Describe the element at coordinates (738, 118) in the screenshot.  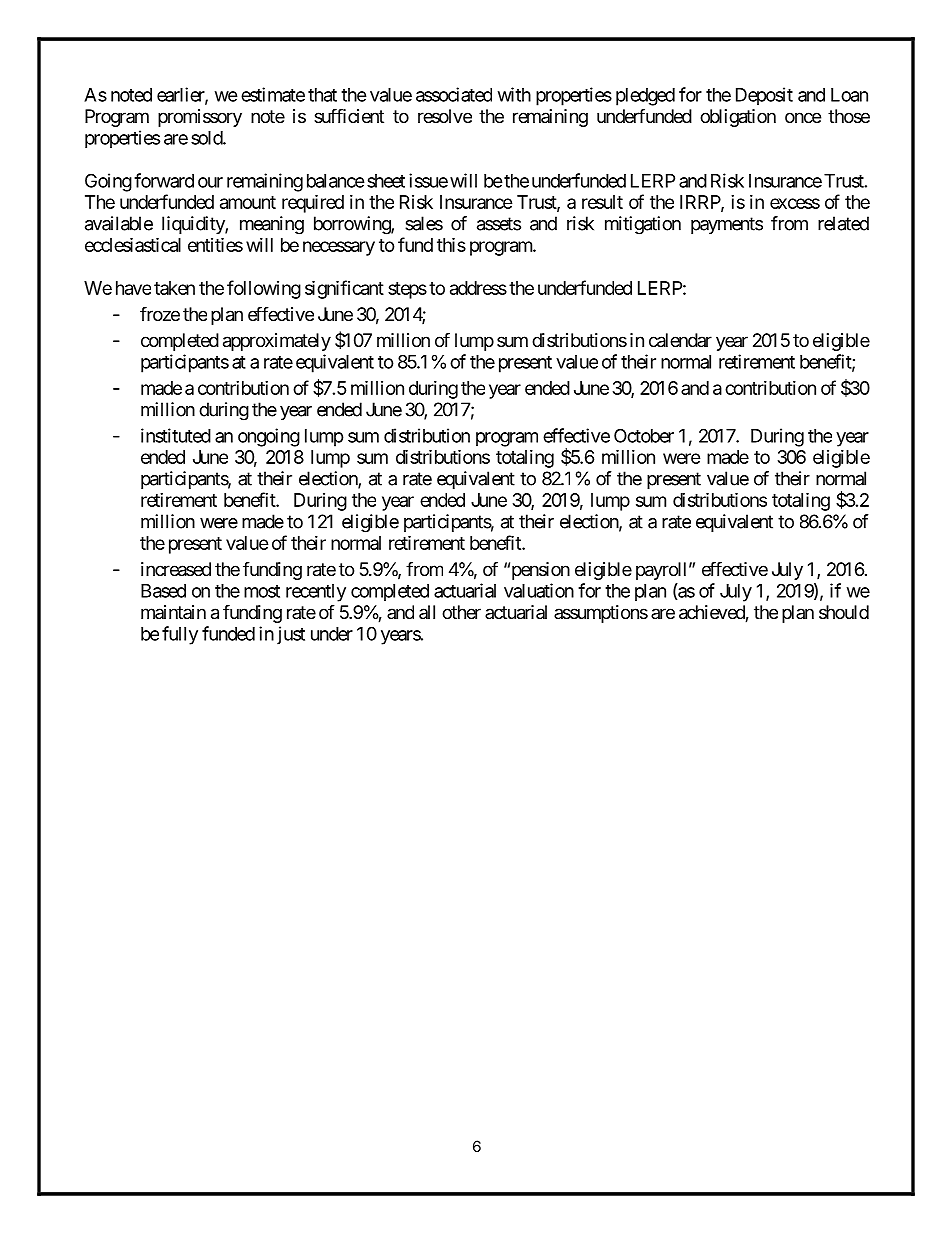
I see `obligation` at that location.
